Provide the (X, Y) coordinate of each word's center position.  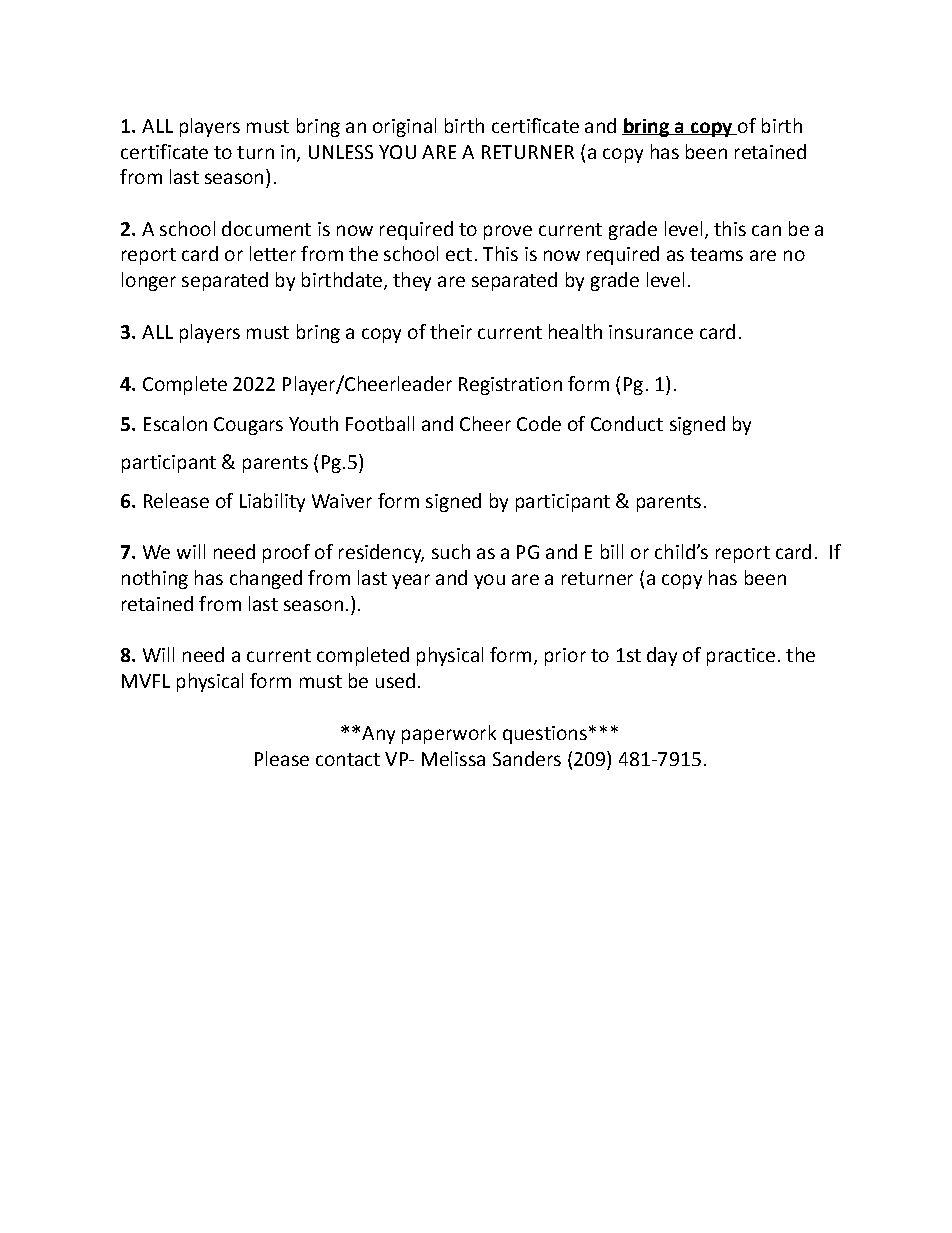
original (404, 127)
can (766, 230)
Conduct (627, 423)
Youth (313, 423)
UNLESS (341, 152)
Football (380, 423)
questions (545, 735)
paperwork (449, 734)
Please (282, 758)
